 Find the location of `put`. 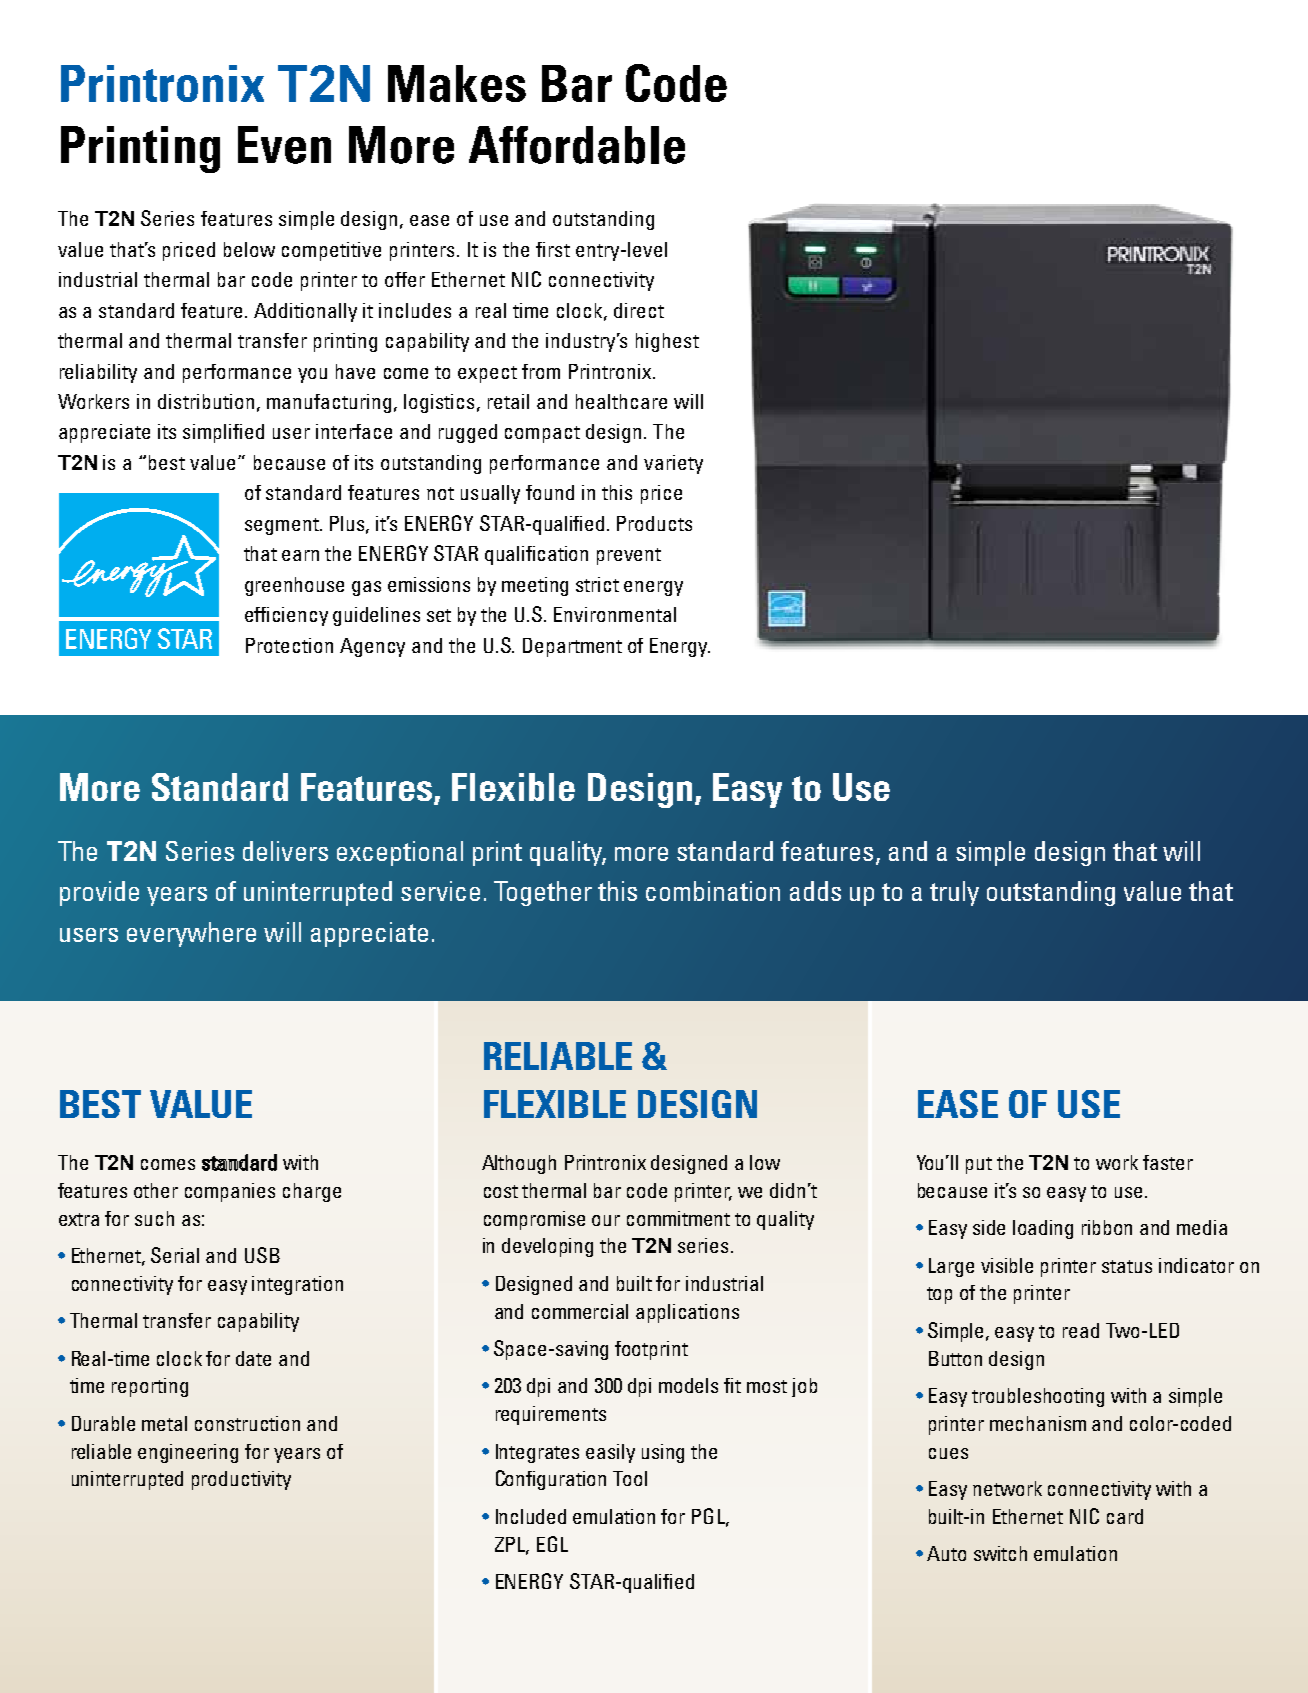

put is located at coordinates (979, 1165).
